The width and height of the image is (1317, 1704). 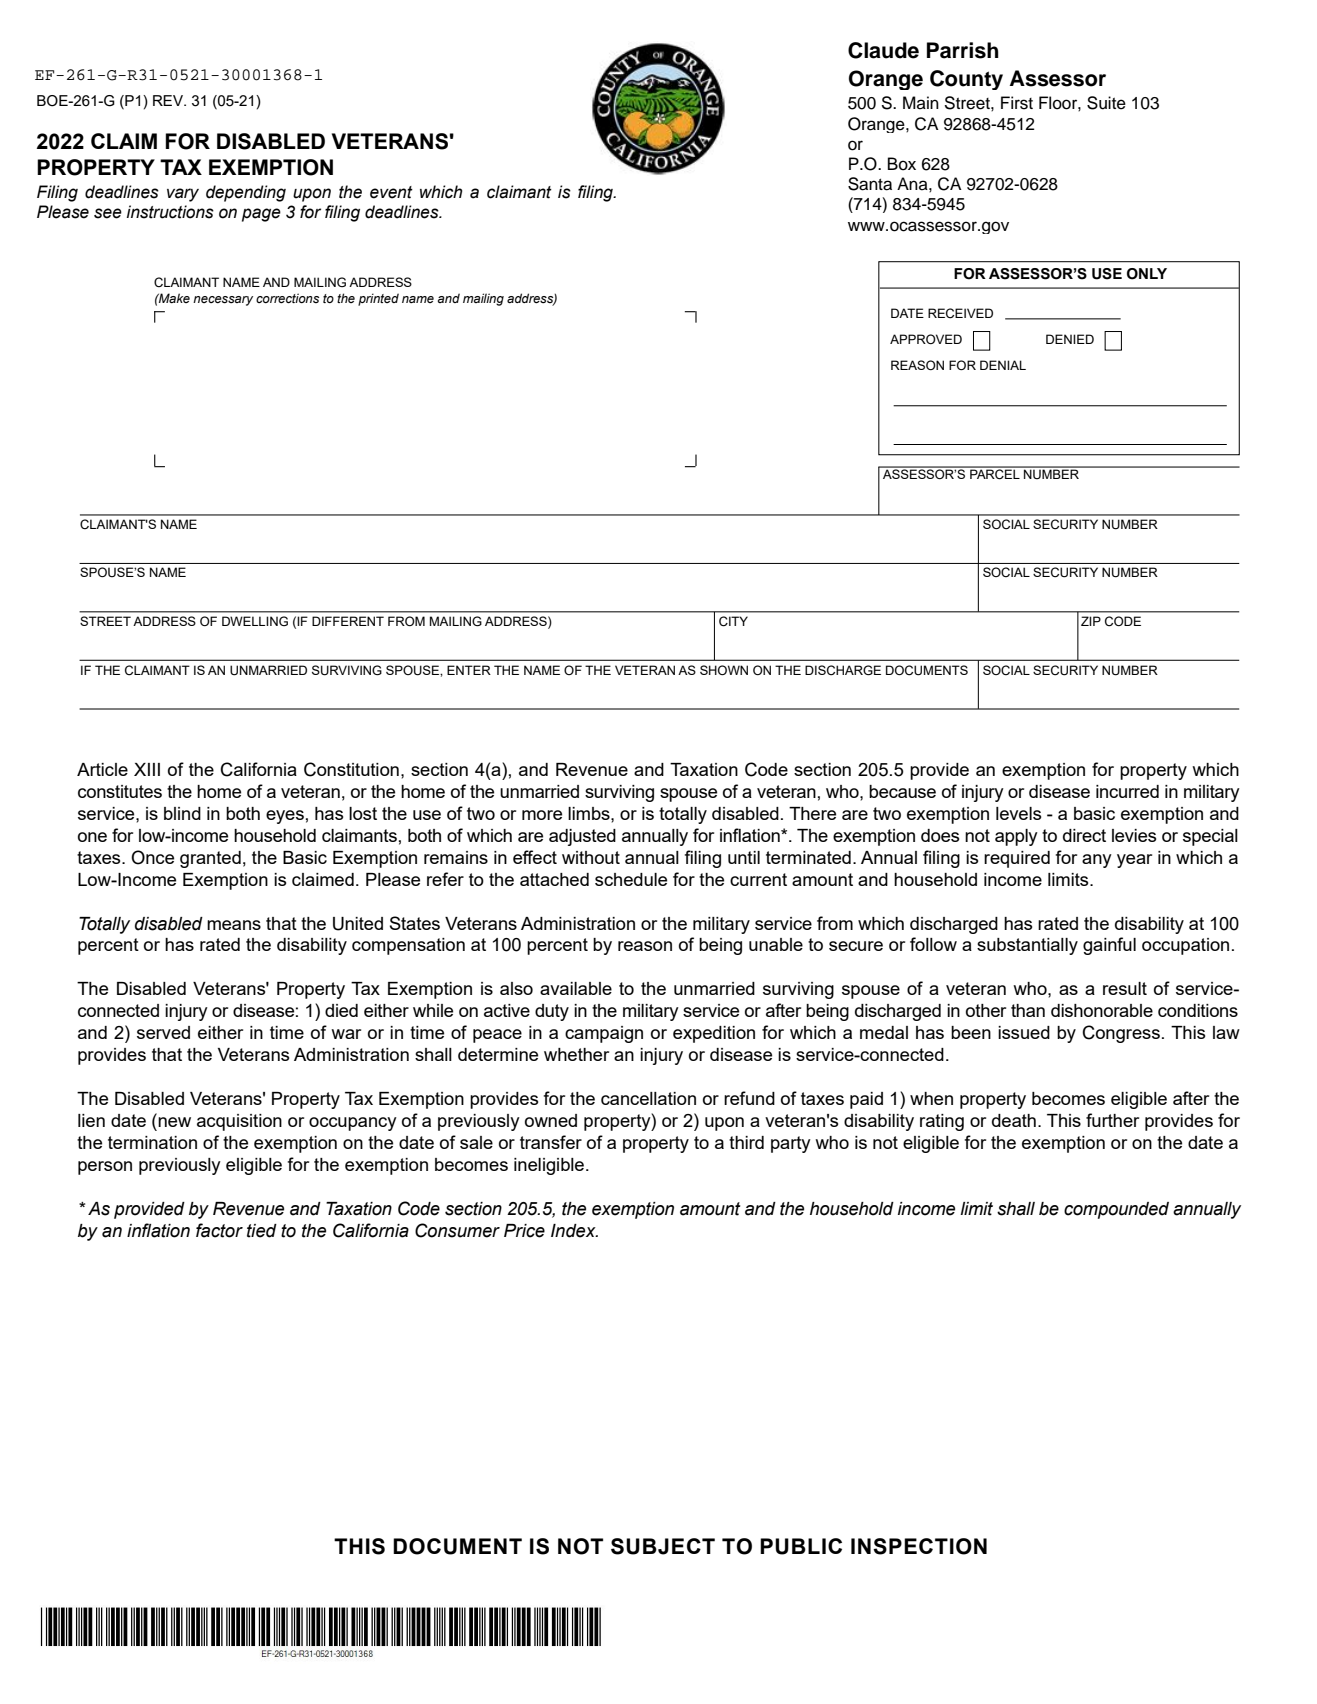 I want to click on blind, so click(x=182, y=813).
